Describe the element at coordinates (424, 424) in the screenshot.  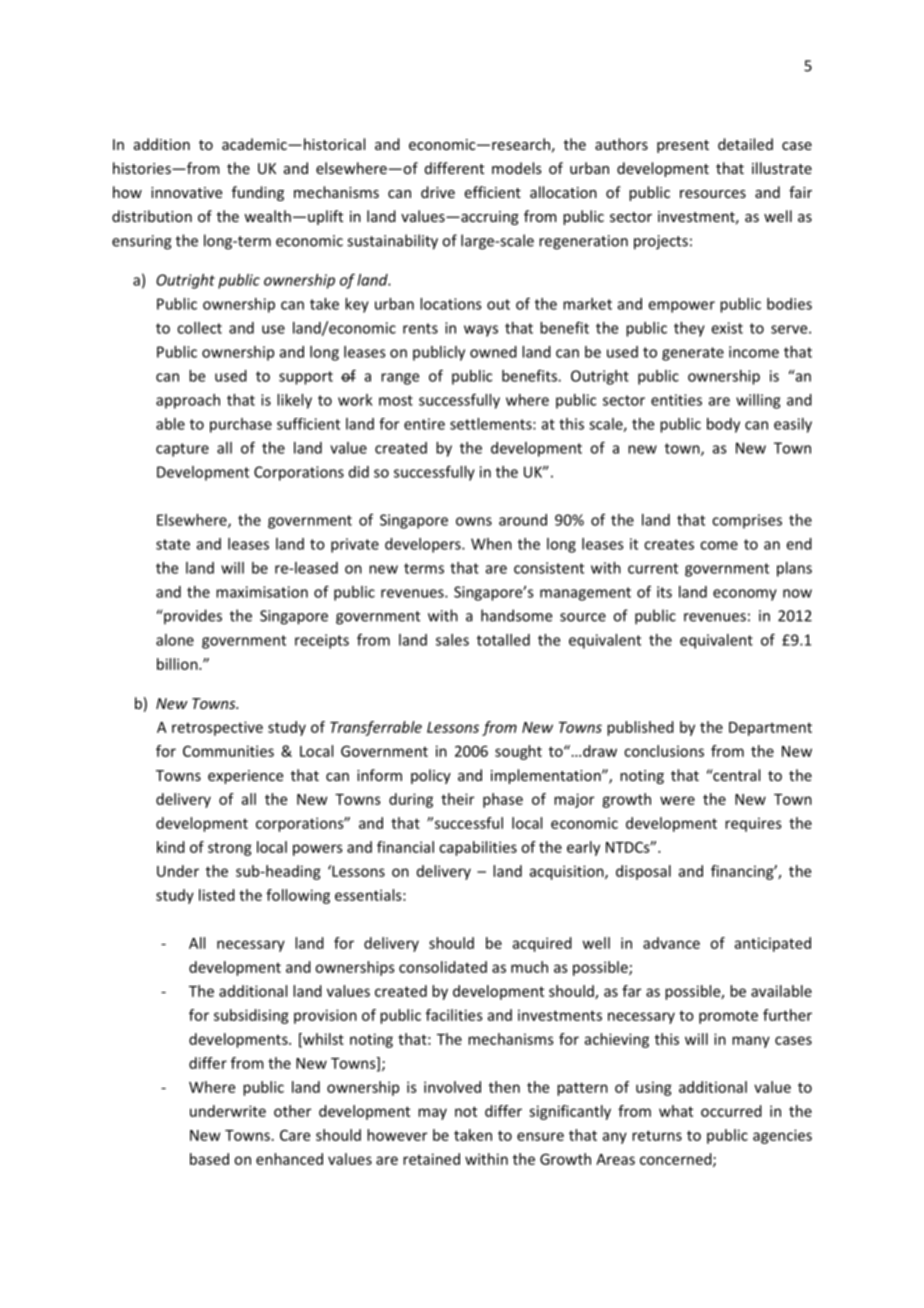
I see `entire` at that location.
